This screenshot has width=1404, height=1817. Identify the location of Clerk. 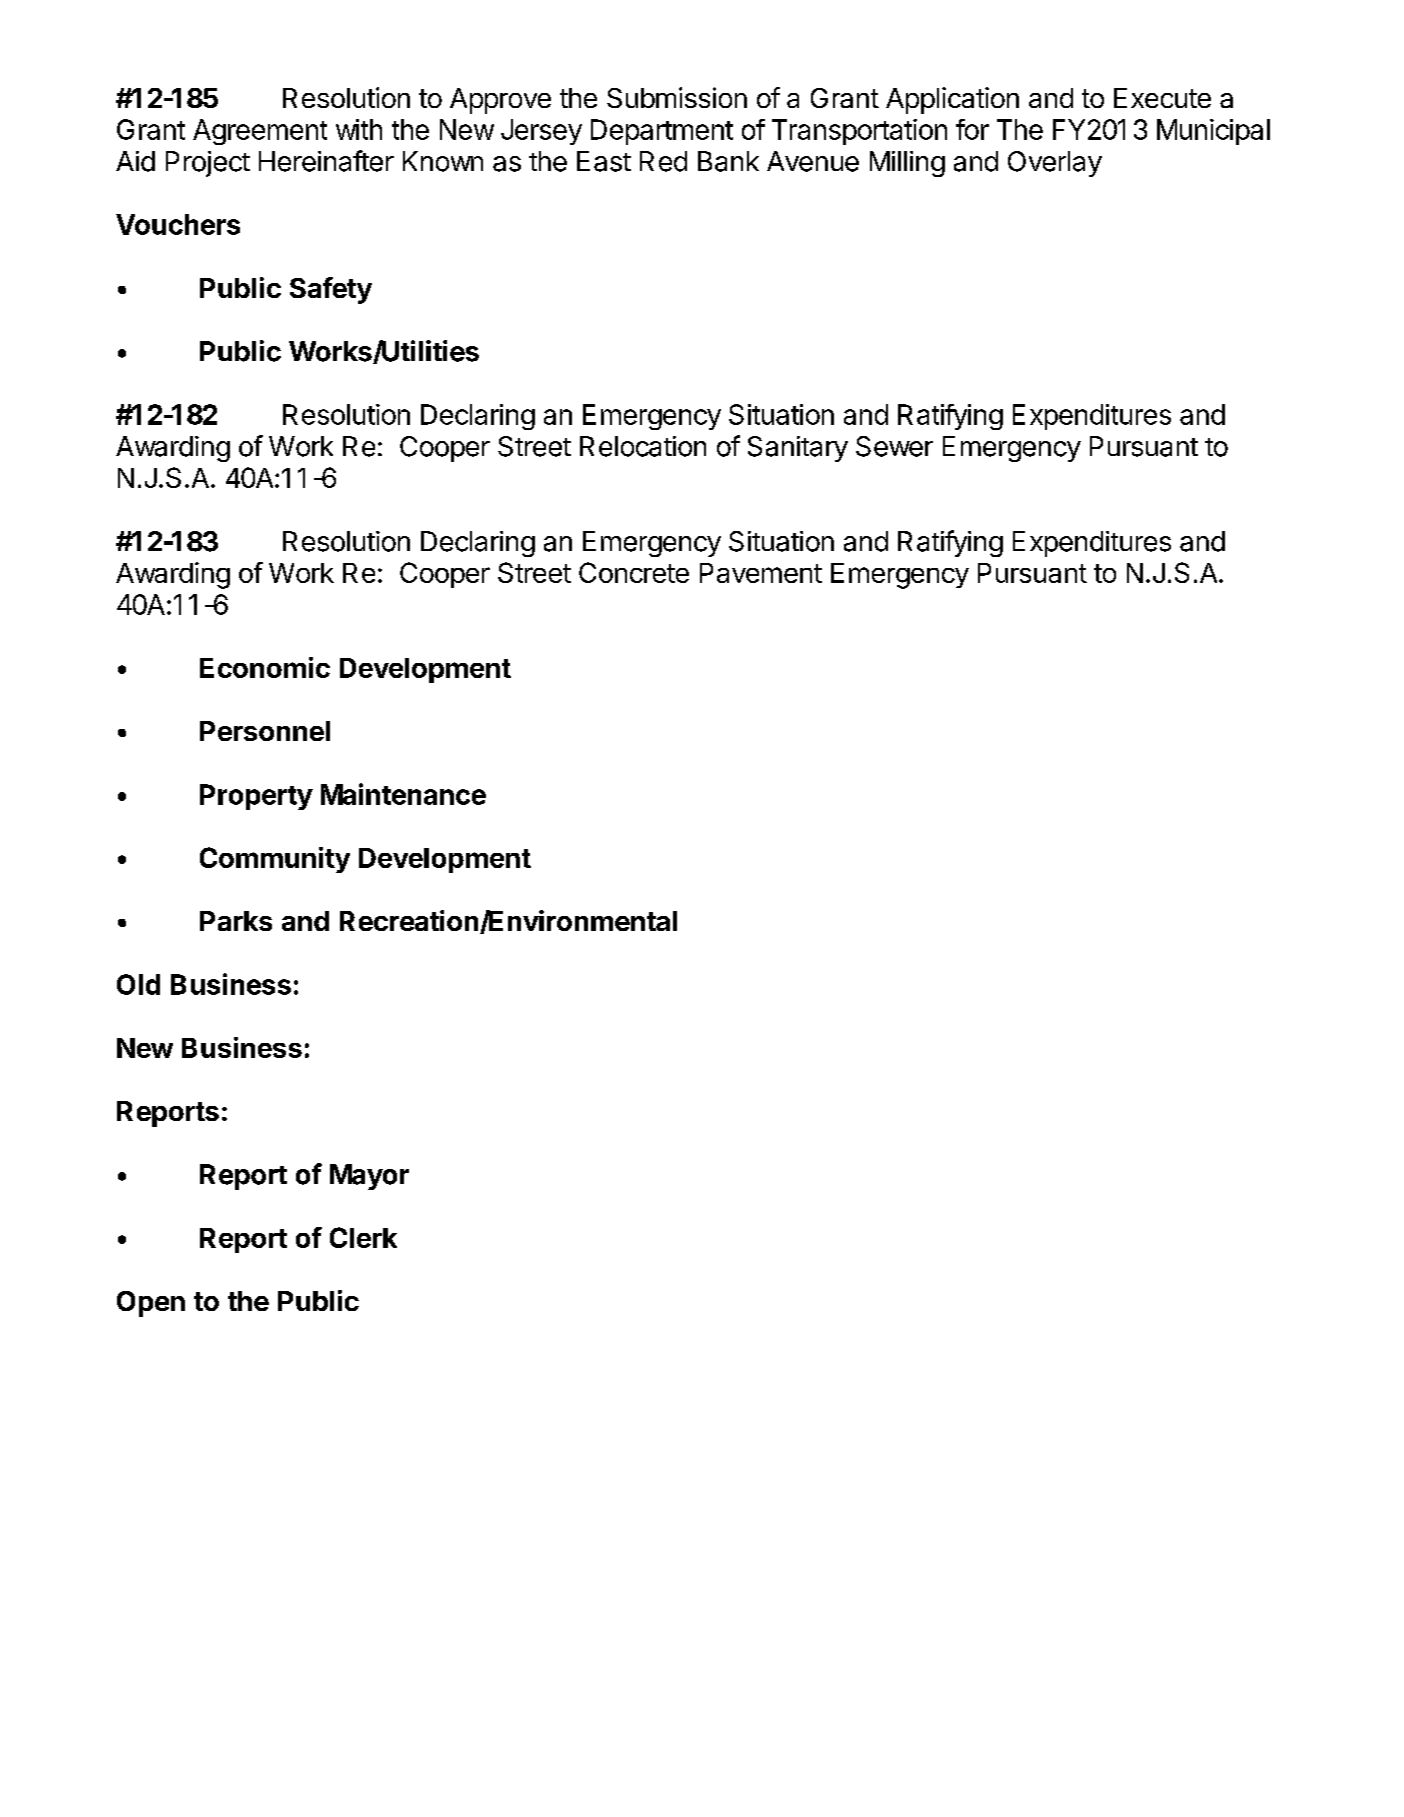
(363, 1237).
